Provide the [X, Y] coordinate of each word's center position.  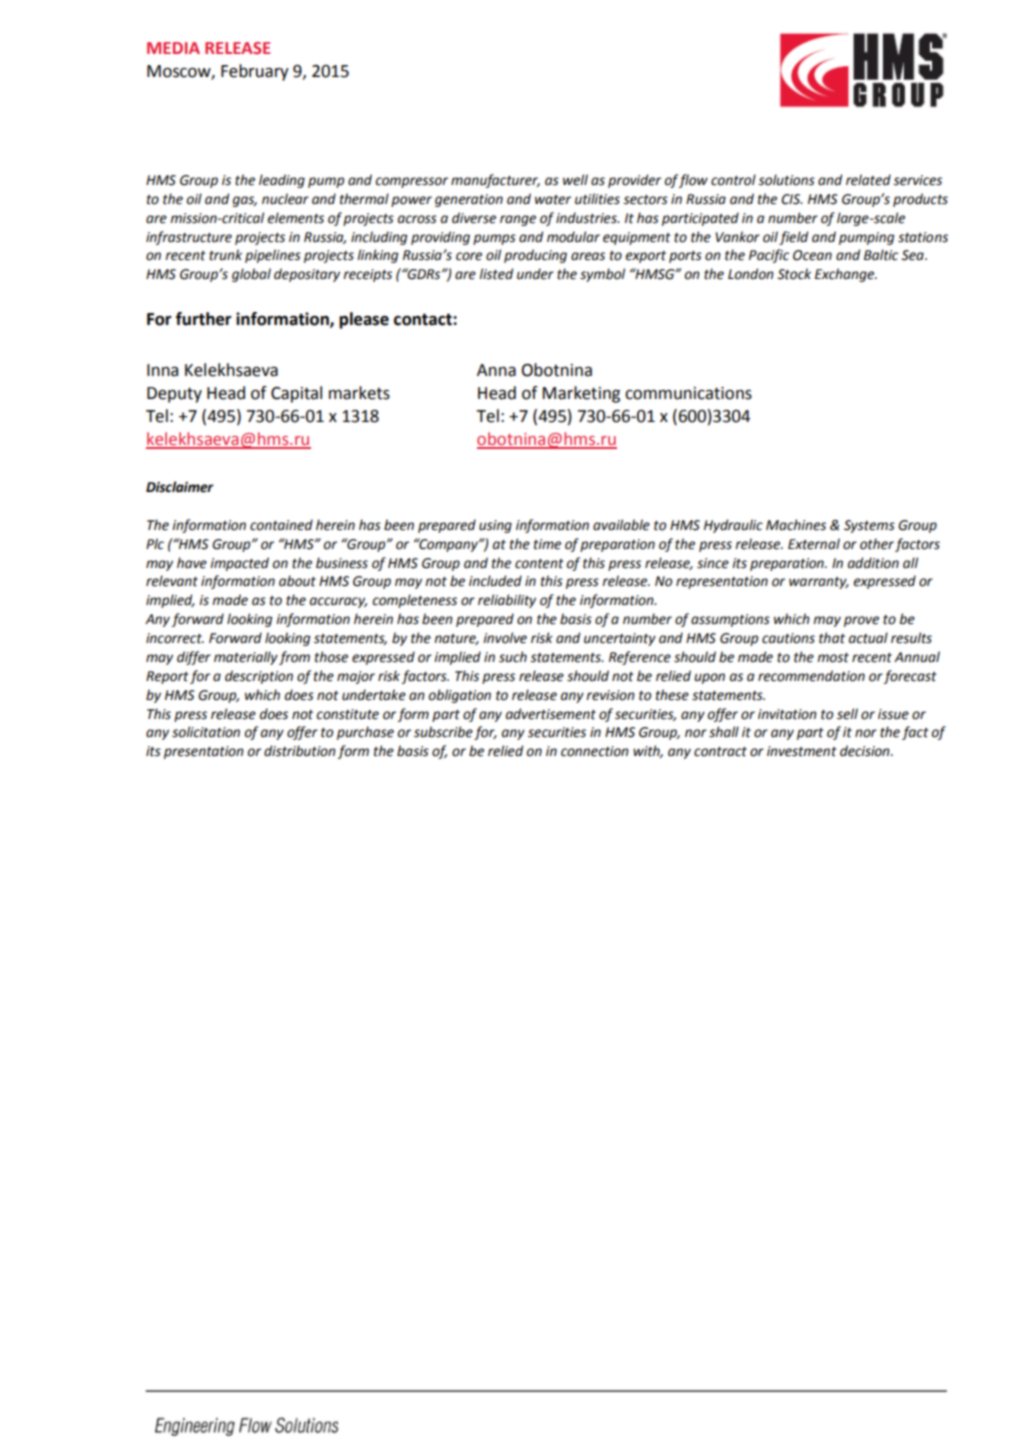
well [575, 180]
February [255, 72]
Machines [796, 525]
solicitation [206, 732]
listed [496, 274]
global [251, 275]
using [495, 526]
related [868, 180]
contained [281, 525]
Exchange [846, 275]
